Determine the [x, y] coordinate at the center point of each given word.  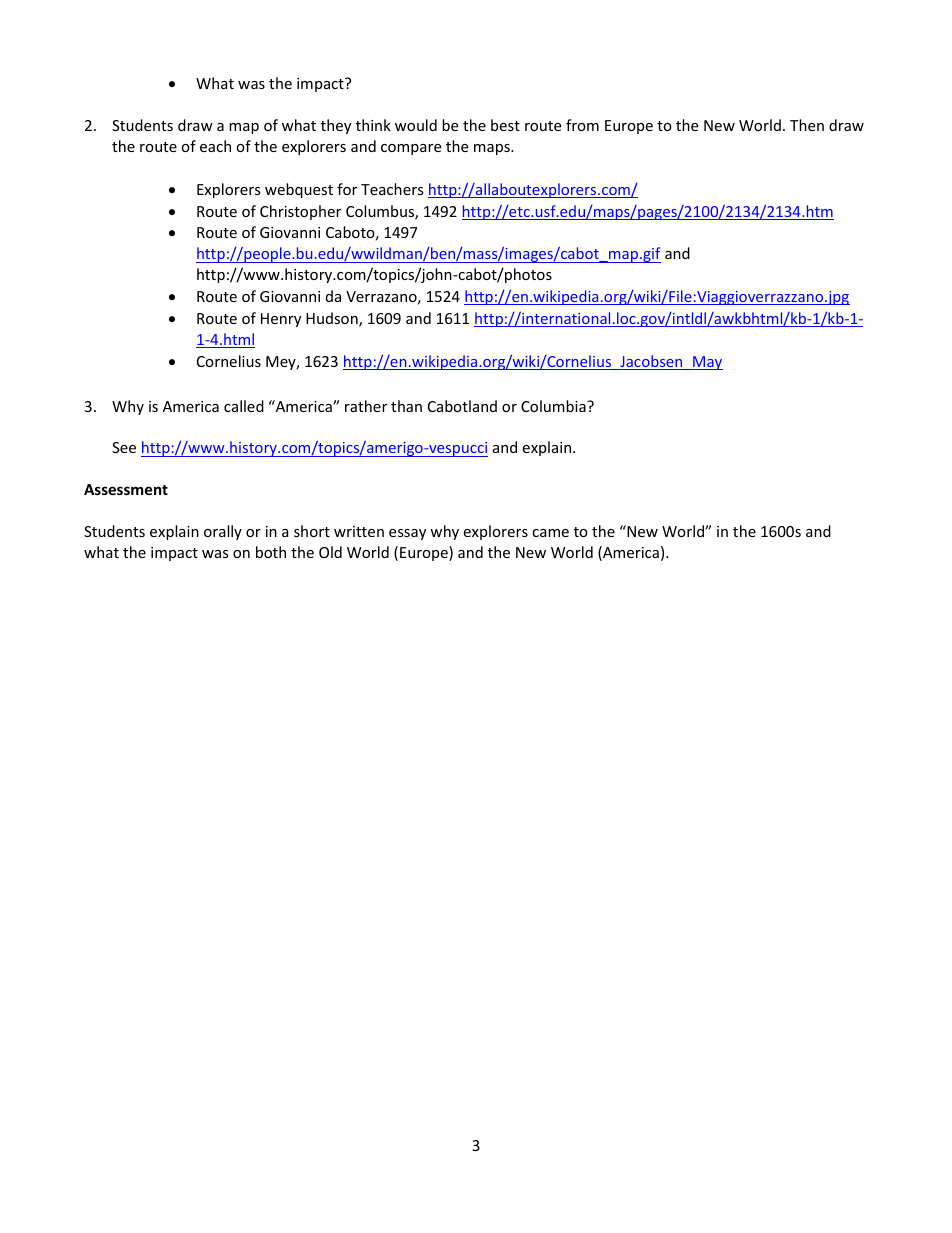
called [244, 406]
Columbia [554, 406]
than [406, 406]
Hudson [333, 319]
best [505, 125]
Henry [281, 320]
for [347, 189]
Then [807, 125]
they [336, 126]
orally [223, 532]
